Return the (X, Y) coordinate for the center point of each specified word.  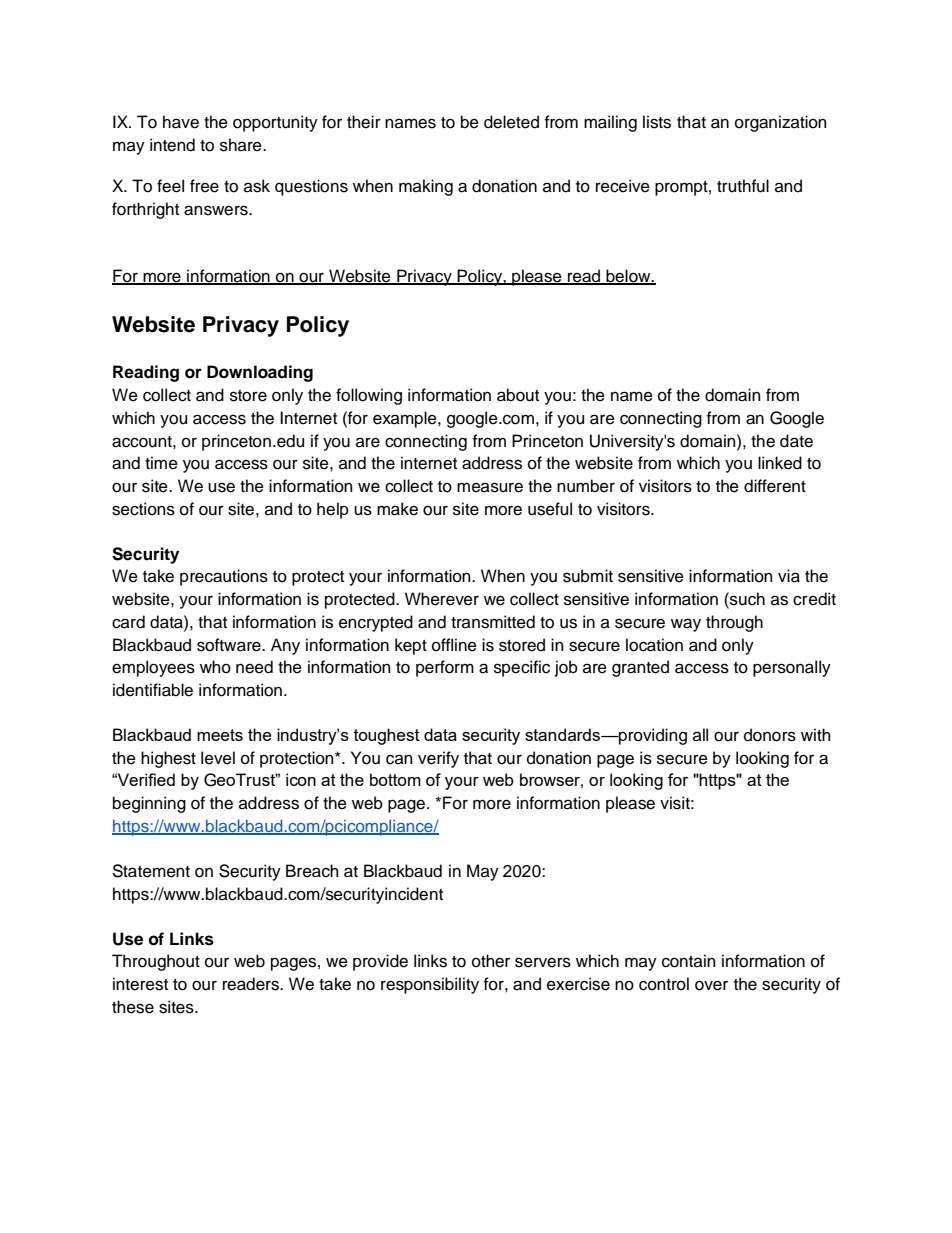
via (789, 576)
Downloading (260, 373)
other (491, 961)
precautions (224, 577)
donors (770, 735)
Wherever (442, 599)
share (242, 145)
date (796, 441)
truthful (743, 186)
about (518, 395)
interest (140, 984)
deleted (511, 122)
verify (438, 759)
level (218, 758)
